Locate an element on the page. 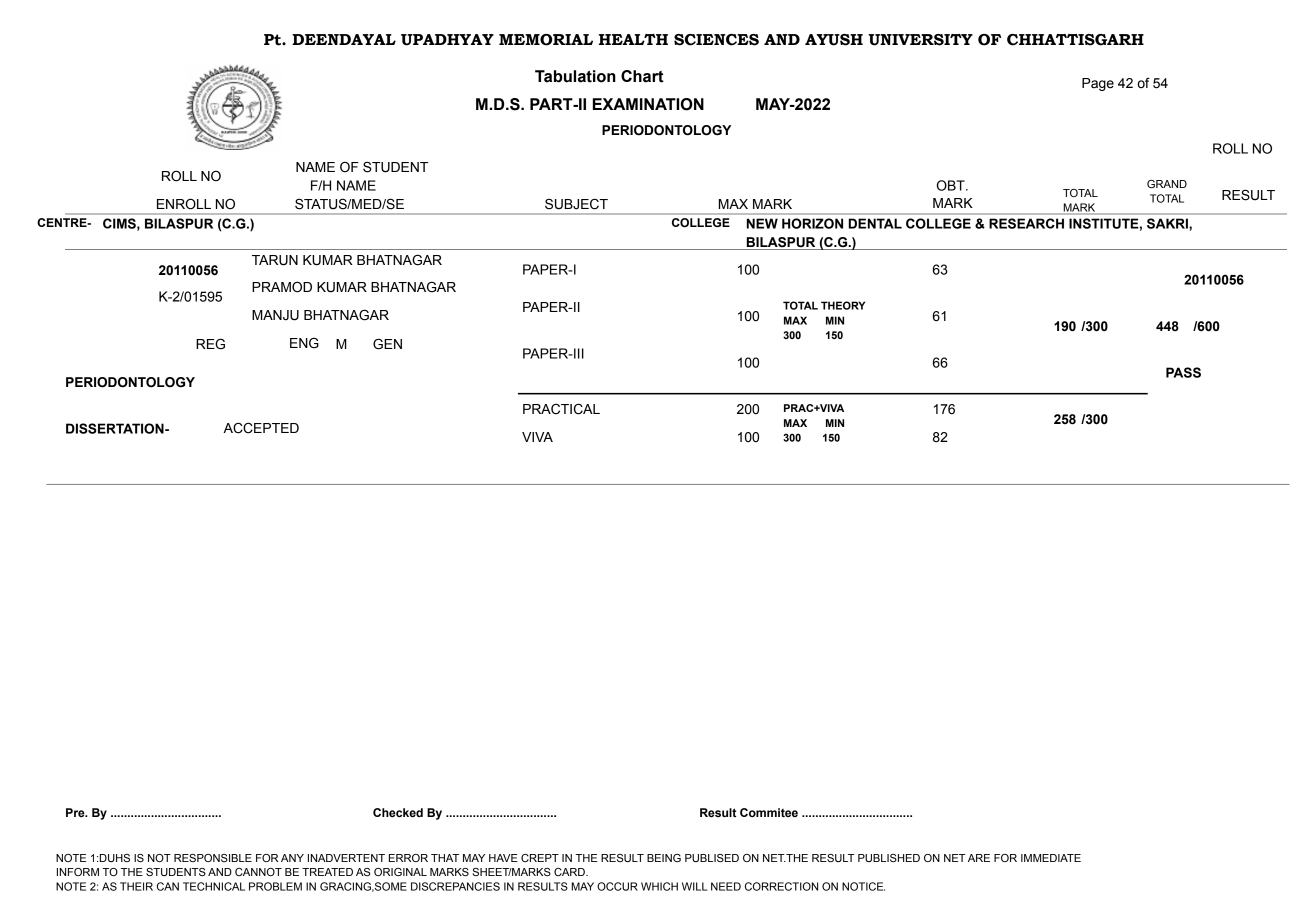 The height and width of the page is (924, 1307). RESPONSIBLE is located at coordinates (213, 858).
